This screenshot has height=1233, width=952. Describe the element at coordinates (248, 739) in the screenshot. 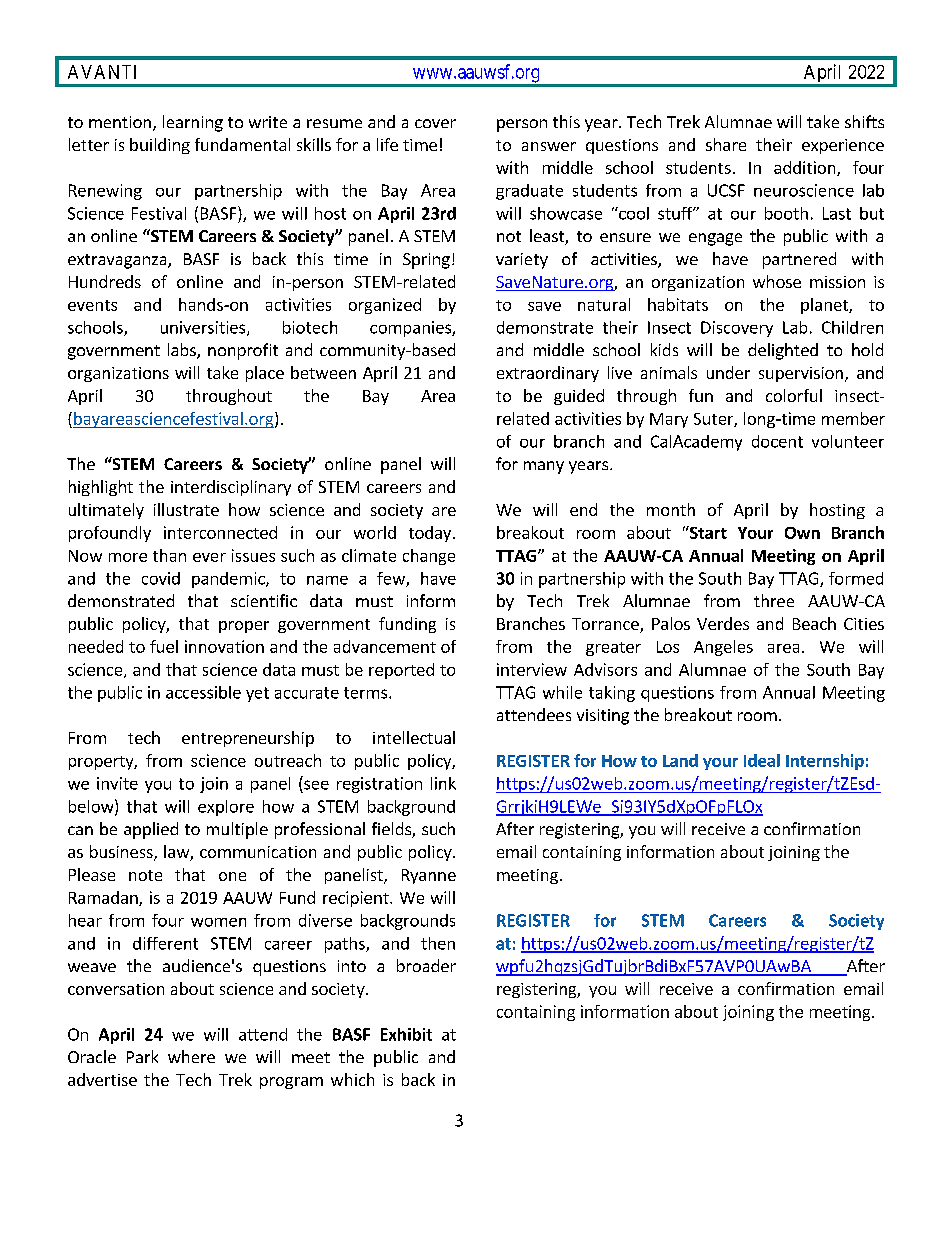

I see `entrepreneurship` at that location.
